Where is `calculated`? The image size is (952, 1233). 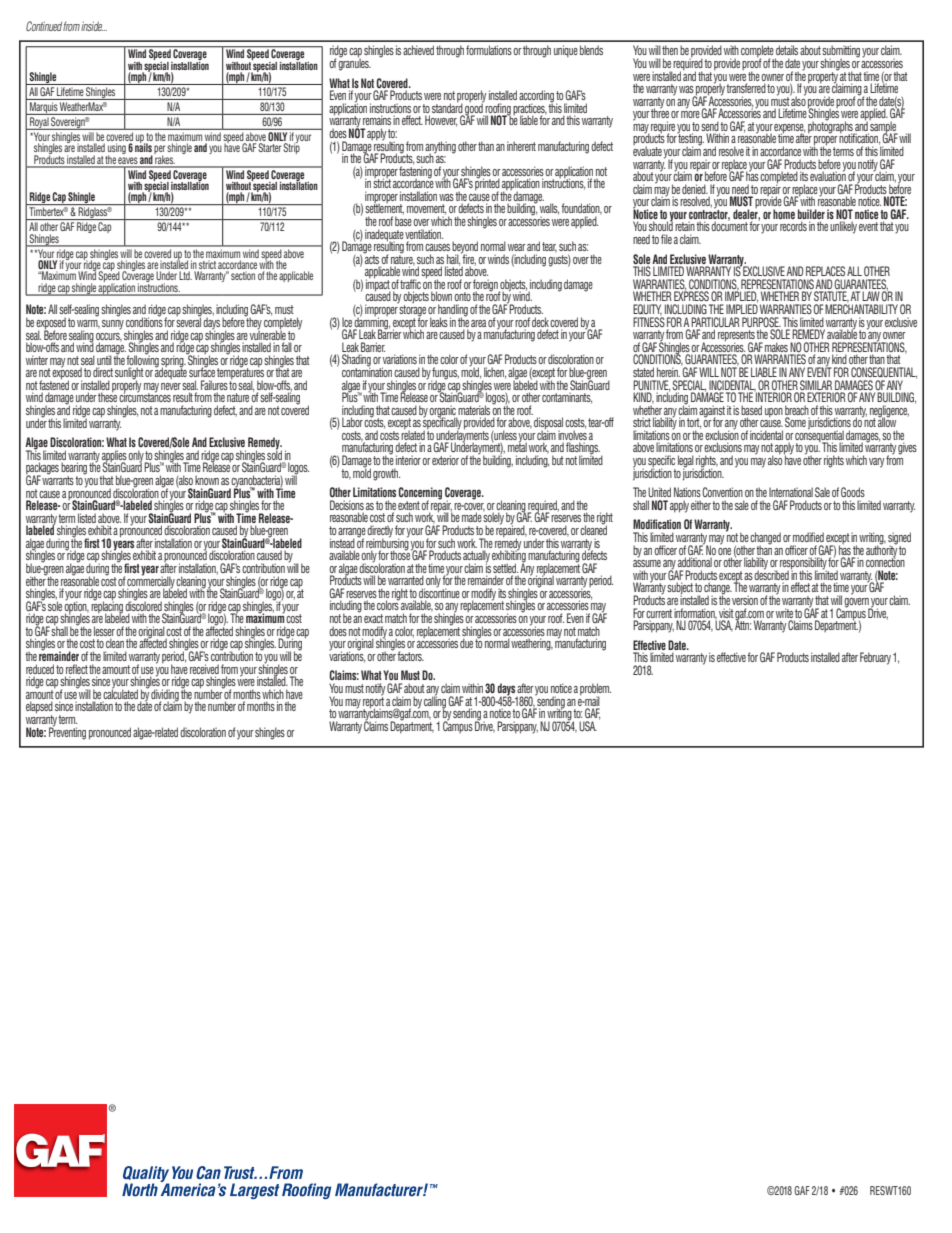 calculated is located at coordinates (120, 693).
